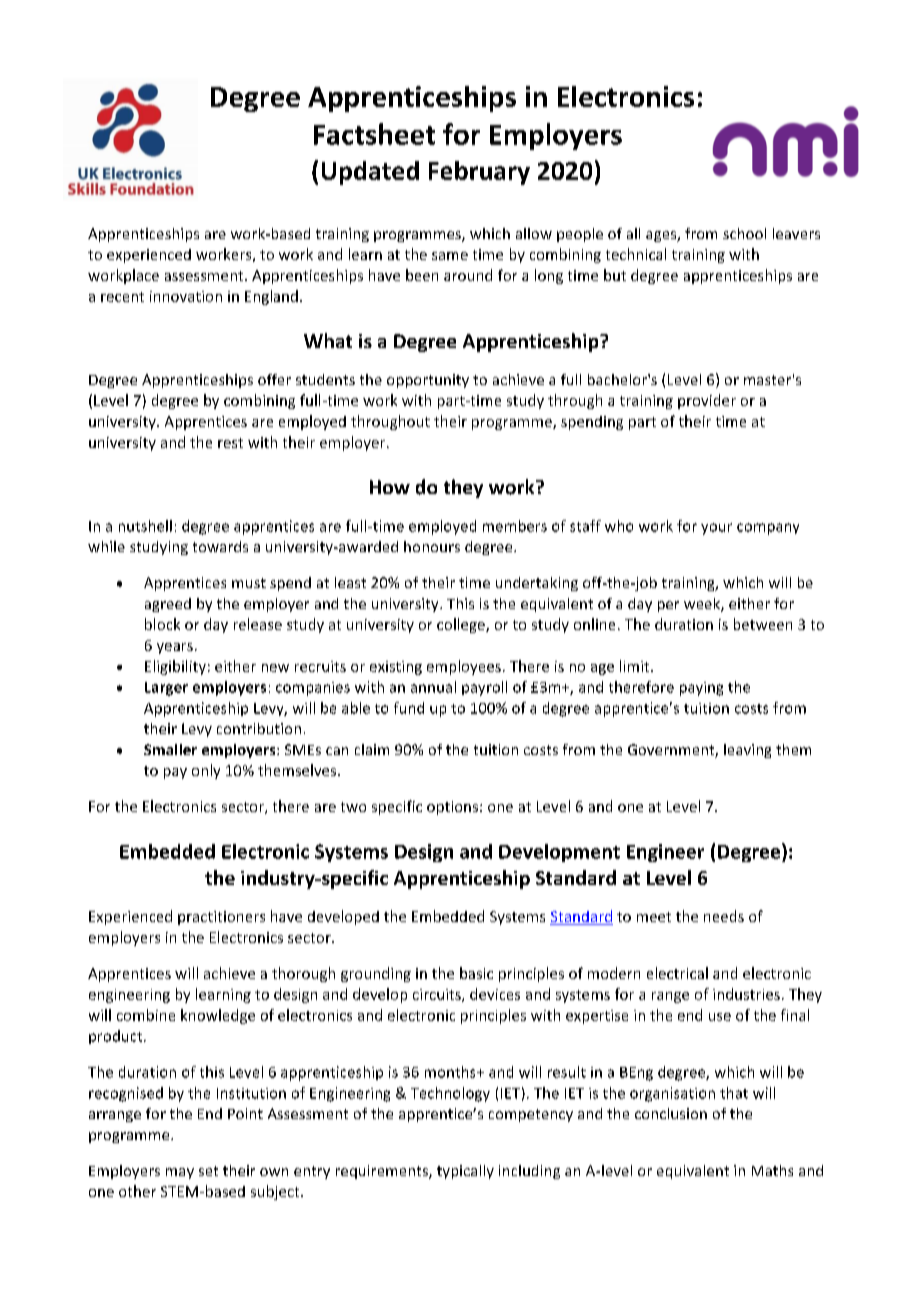 Image resolution: width=924 pixels, height=1308 pixels. I want to click on between, so click(763, 624).
